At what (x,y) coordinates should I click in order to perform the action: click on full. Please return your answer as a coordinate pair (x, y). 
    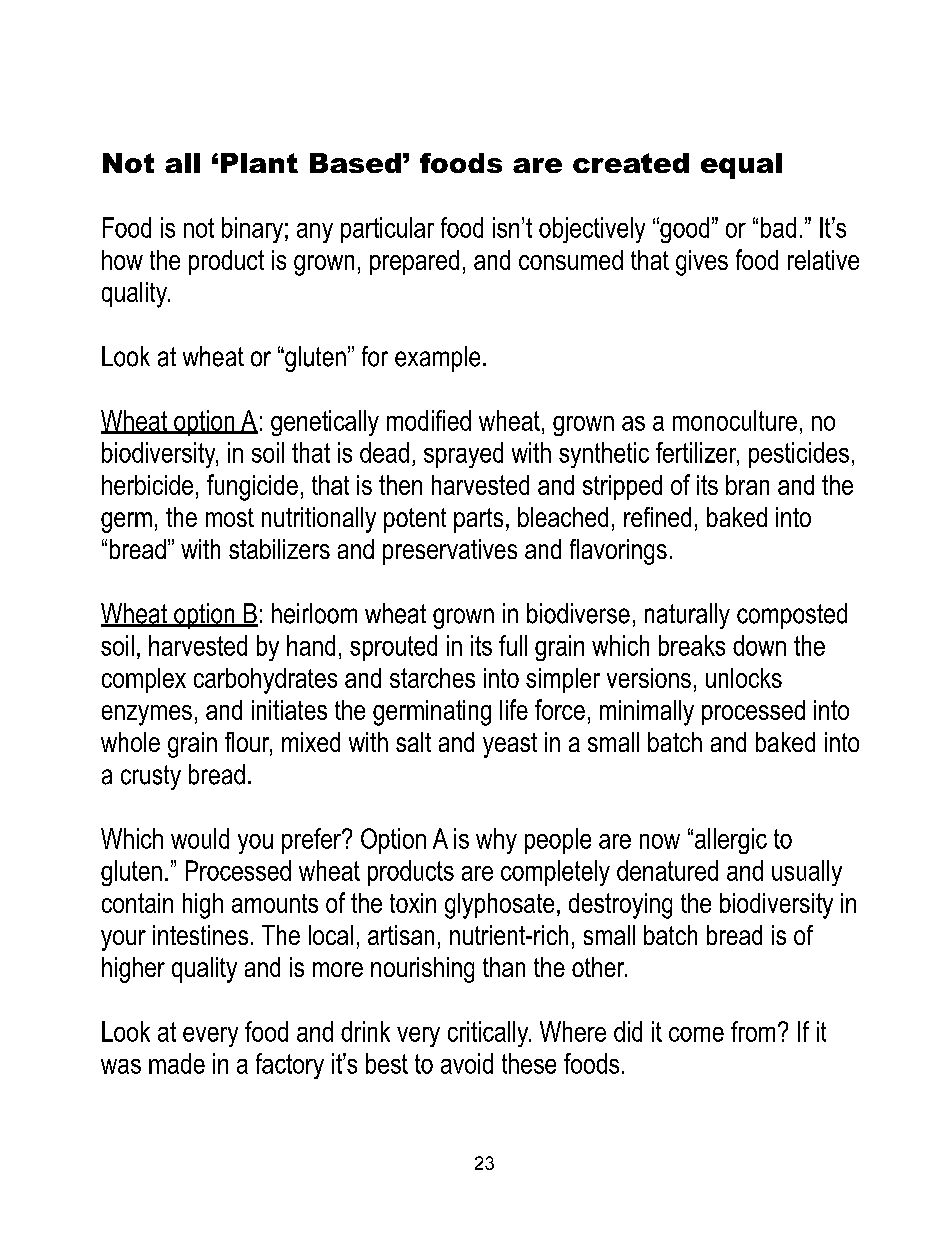
    Looking at the image, I should click on (513, 645).
